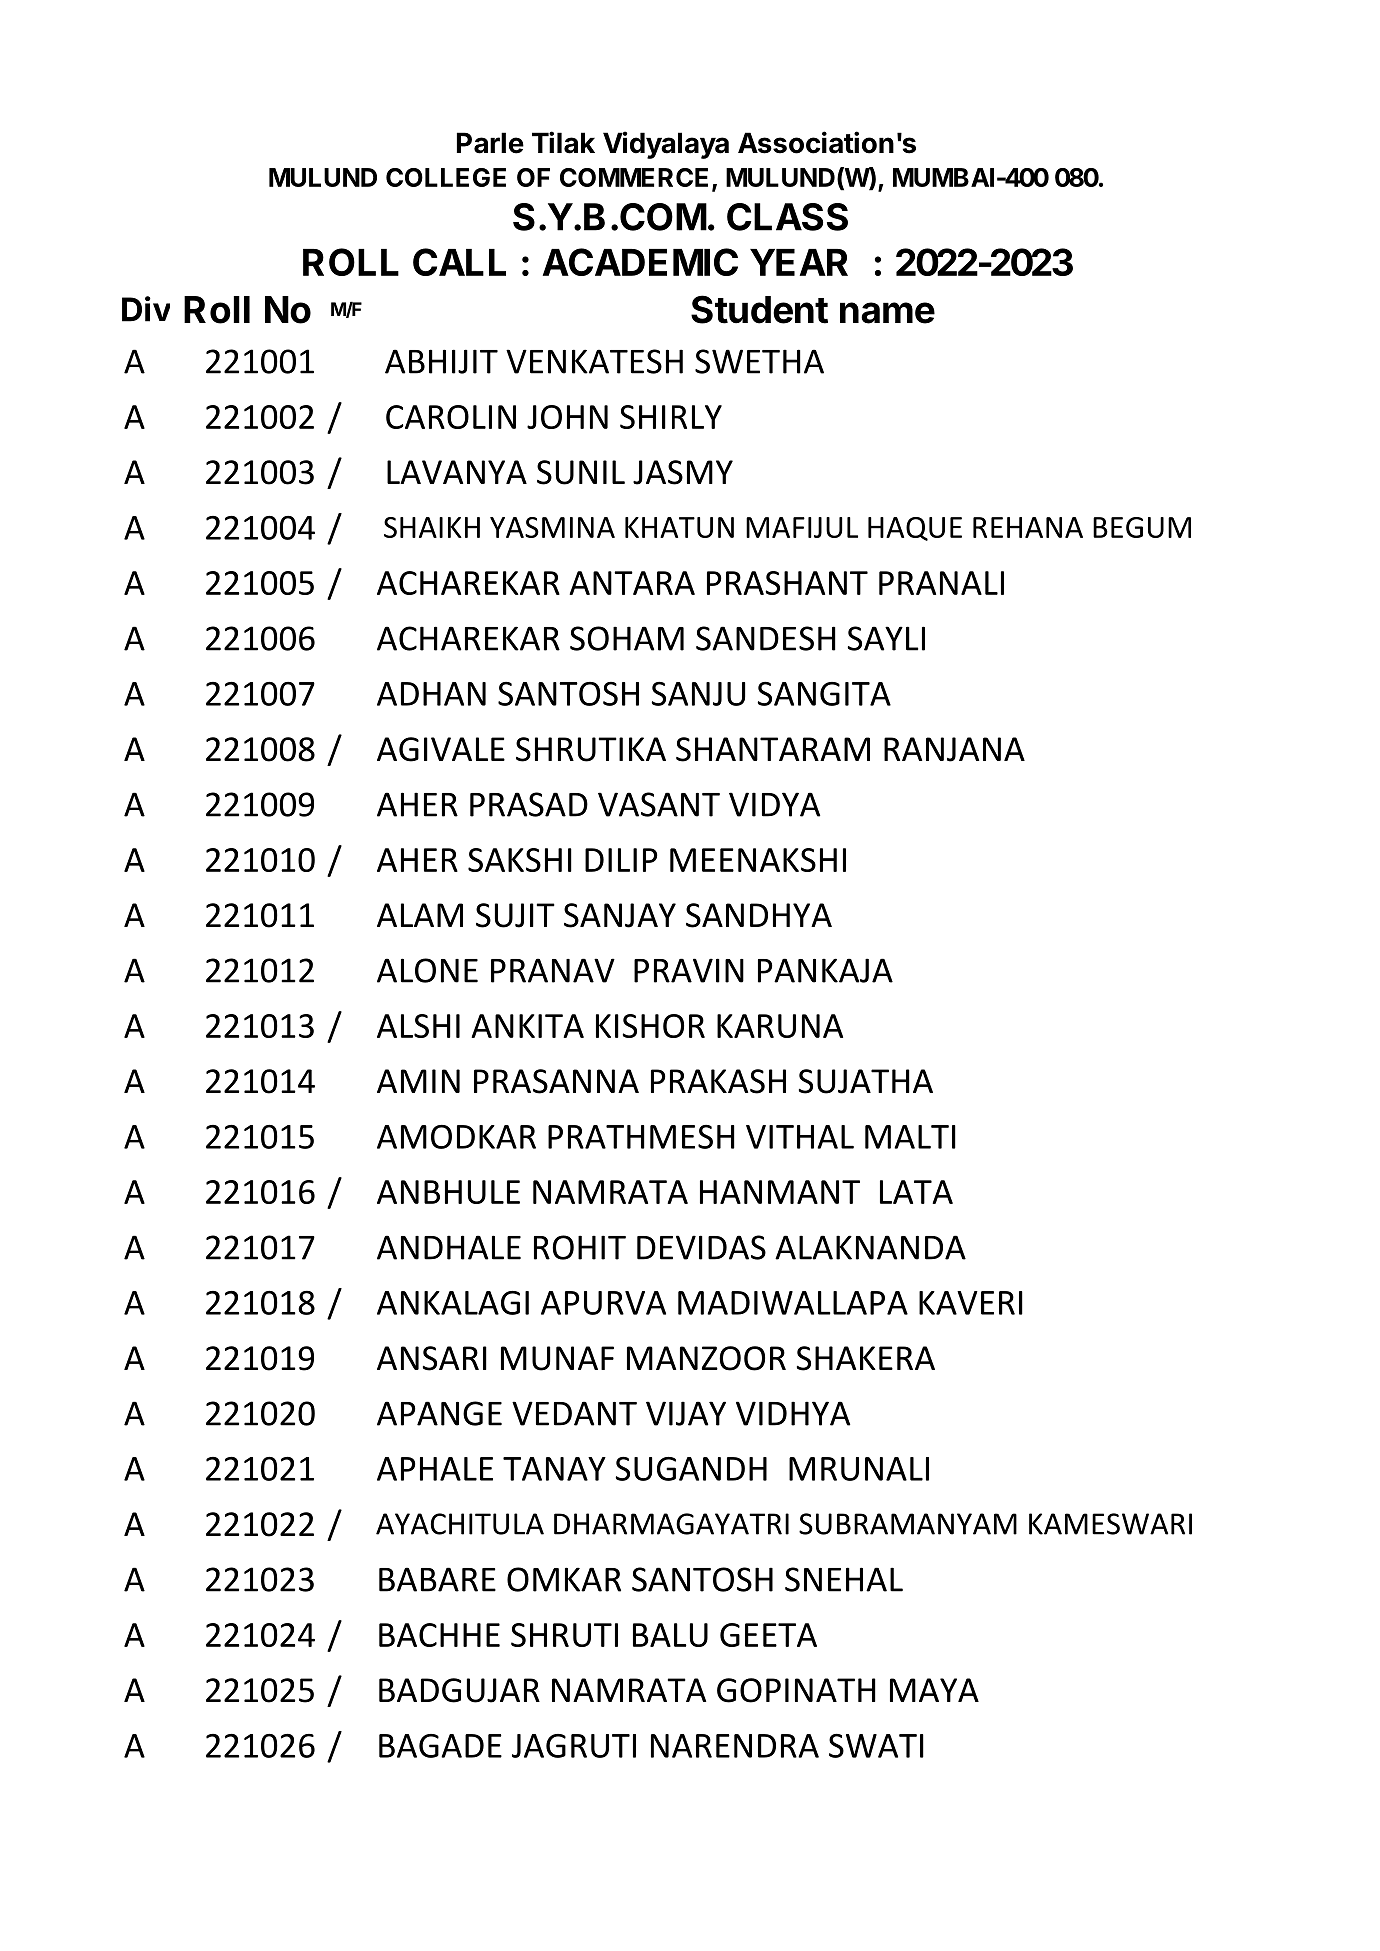  Describe the element at coordinates (563, 142) in the screenshot. I see `Tilak` at that location.
